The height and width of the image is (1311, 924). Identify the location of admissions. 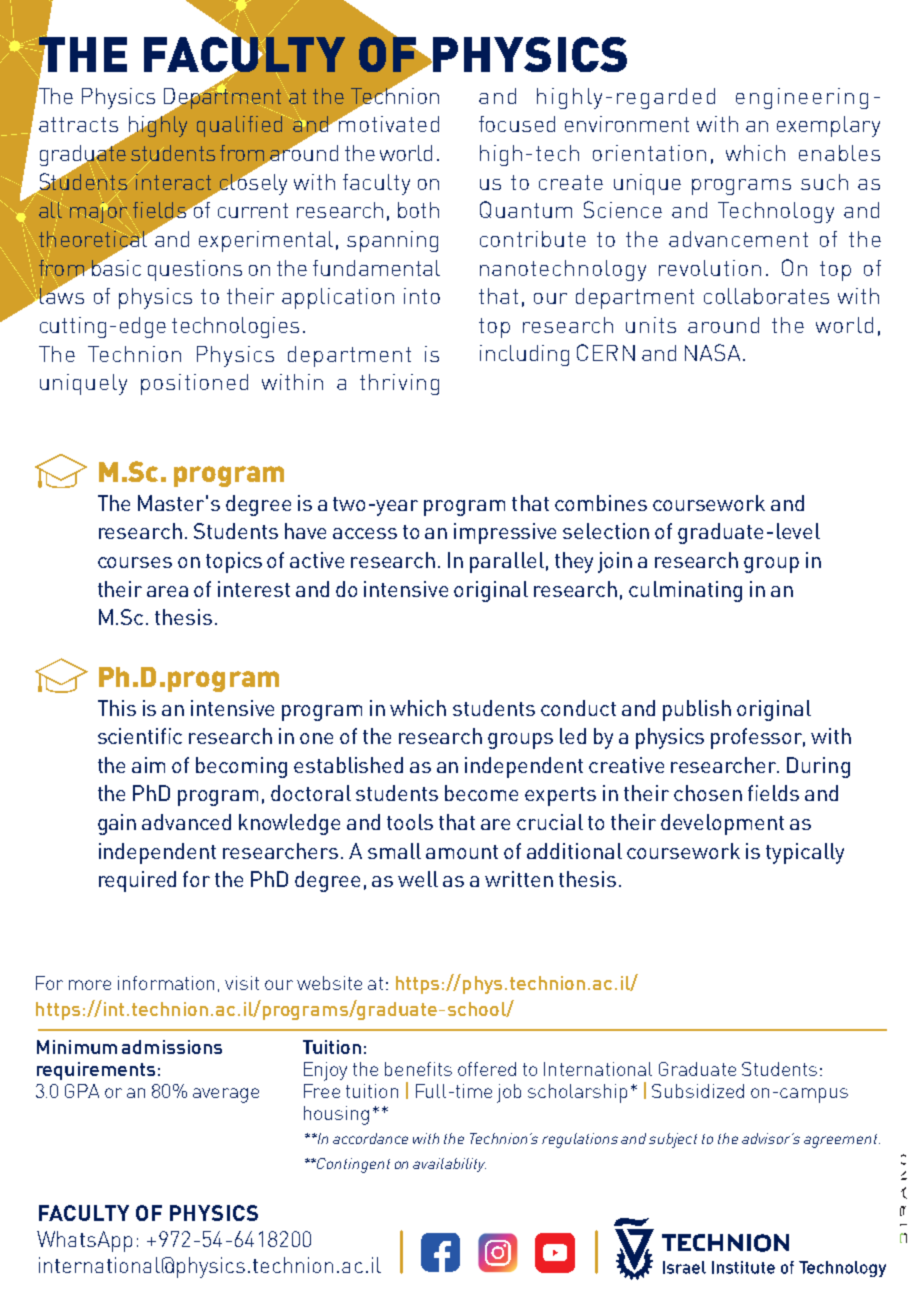
(172, 1047).
